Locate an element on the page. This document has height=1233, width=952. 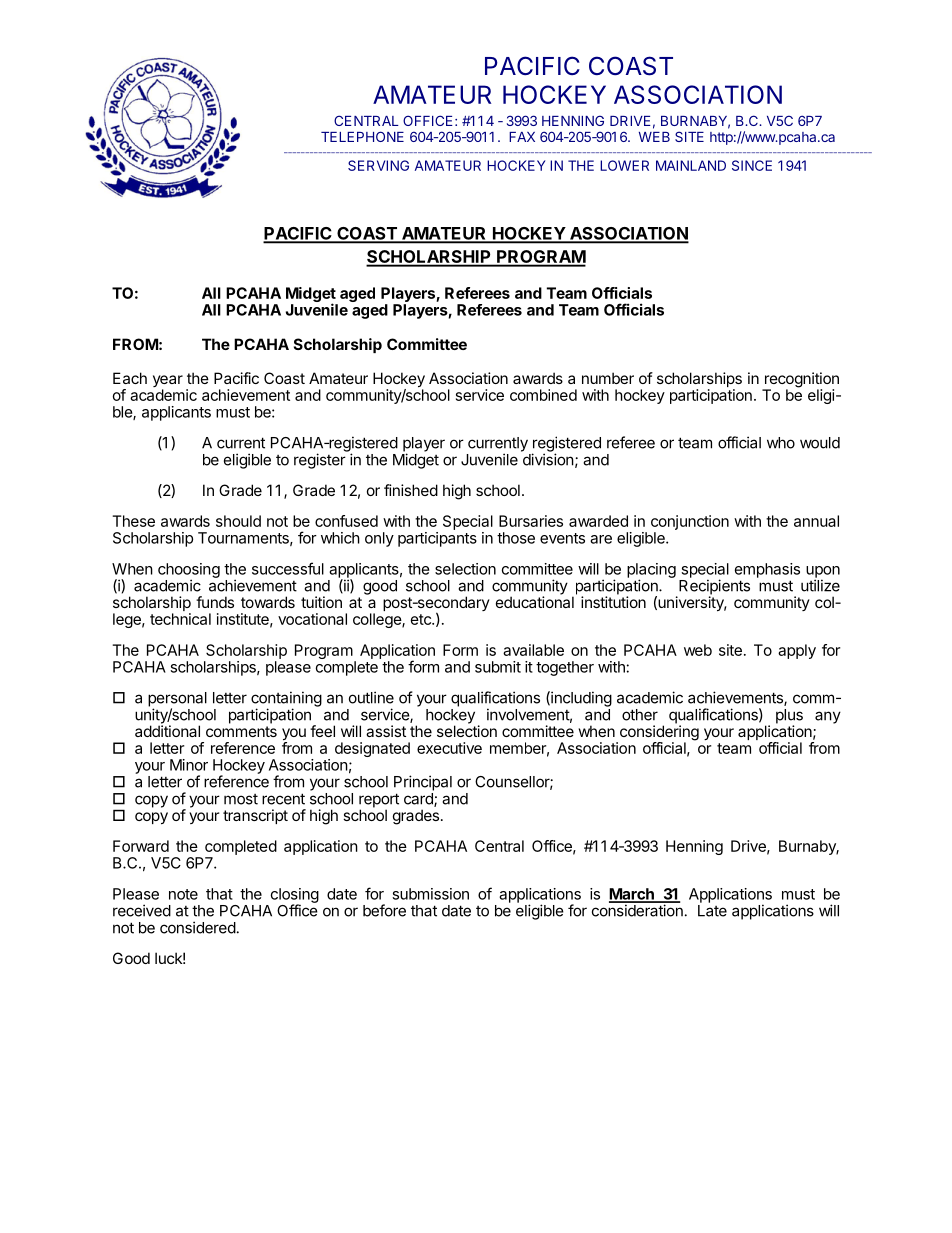
those is located at coordinates (516, 538).
